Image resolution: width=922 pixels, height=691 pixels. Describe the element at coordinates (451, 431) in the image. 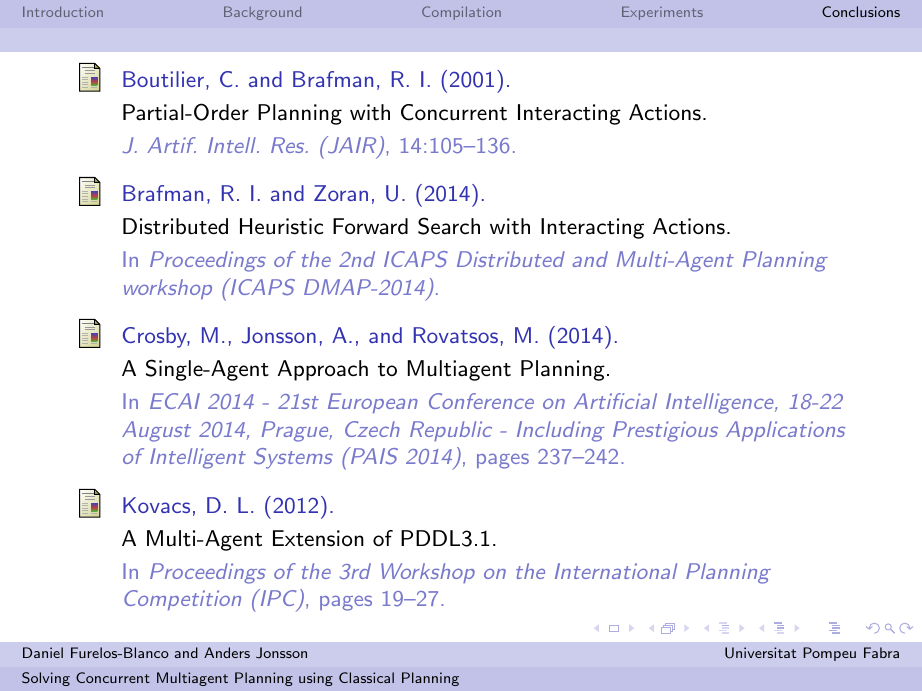

I see `Republic` at that location.
